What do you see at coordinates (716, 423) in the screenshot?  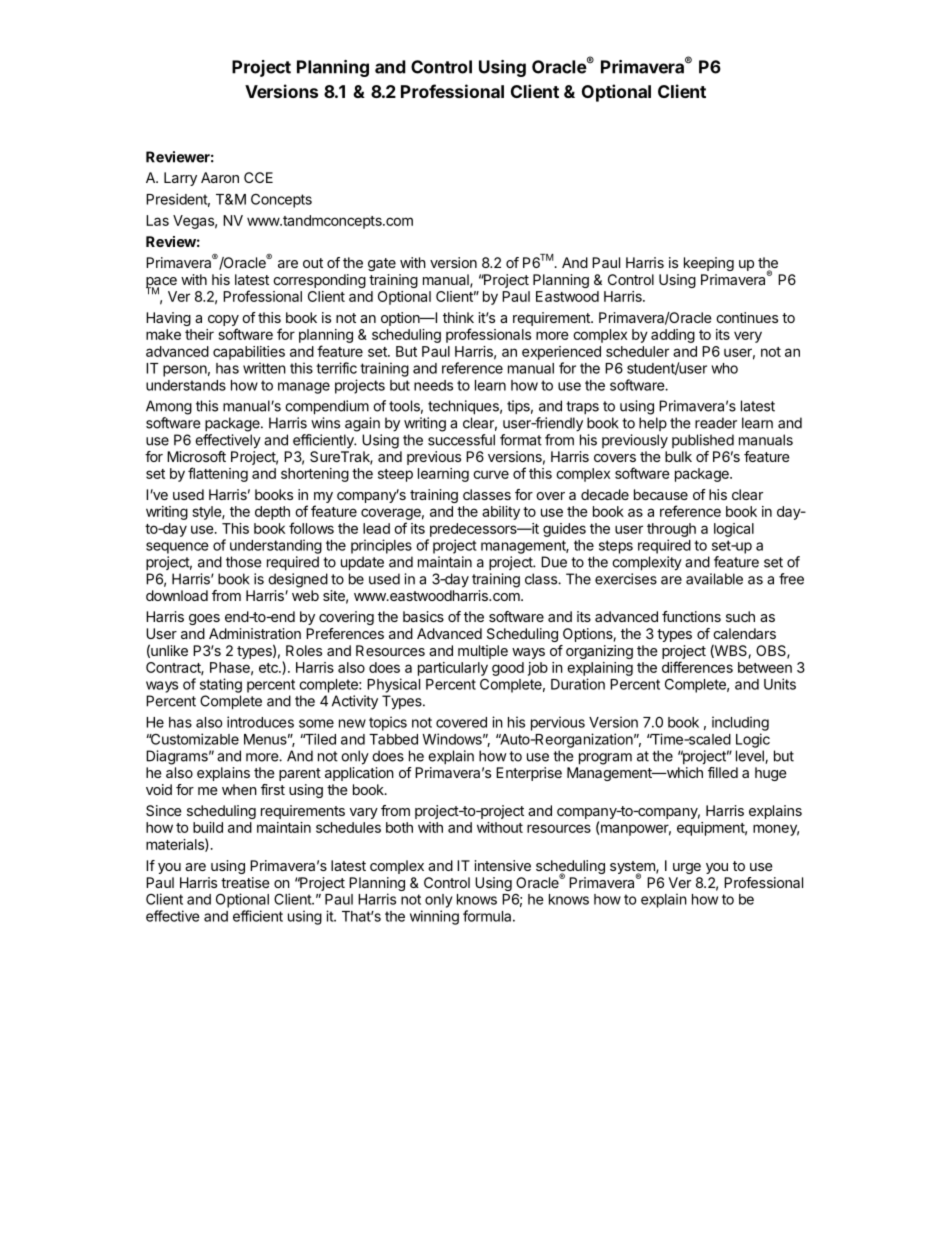 I see `reader` at bounding box center [716, 423].
